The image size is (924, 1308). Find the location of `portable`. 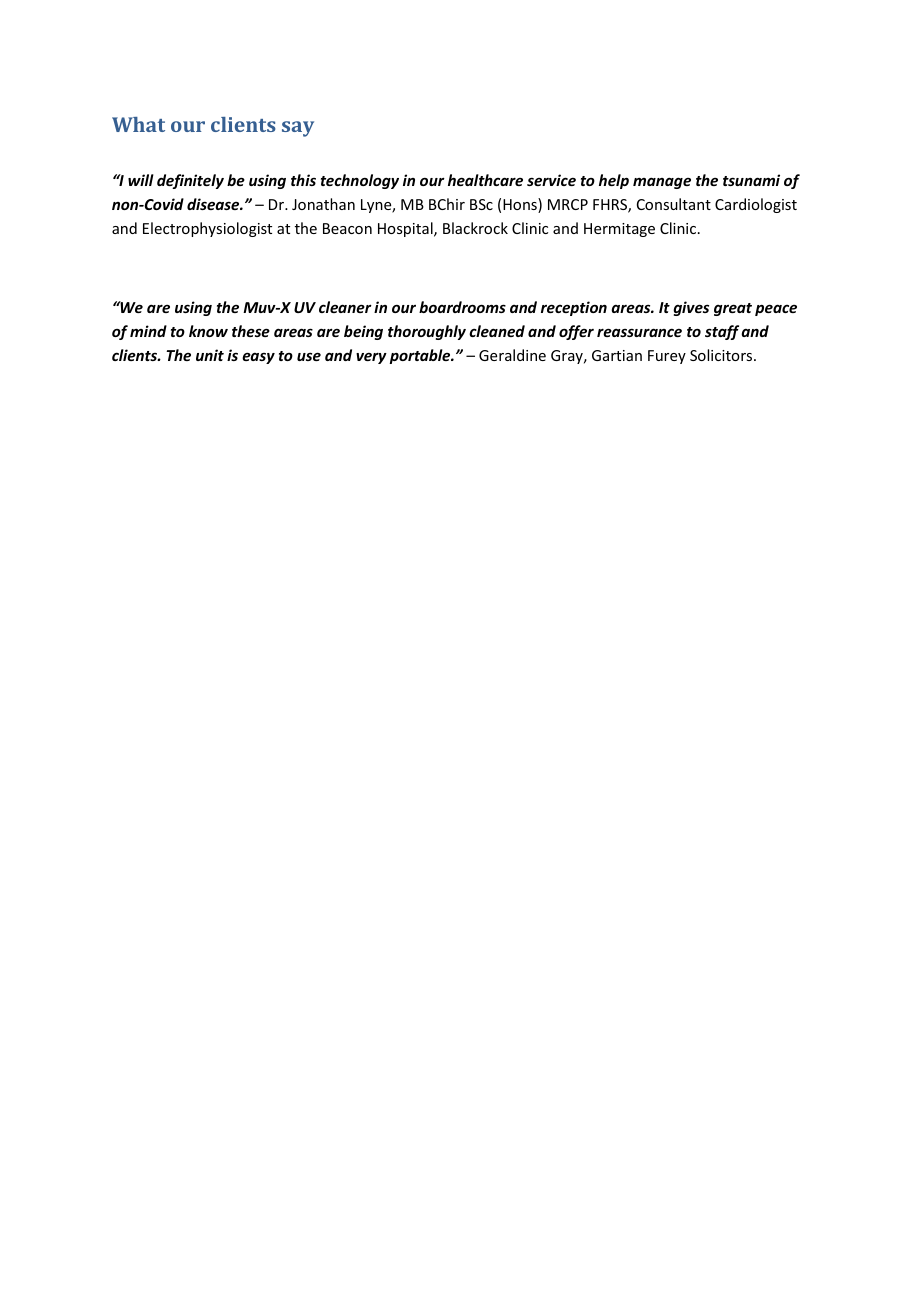

portable is located at coordinates (421, 356).
